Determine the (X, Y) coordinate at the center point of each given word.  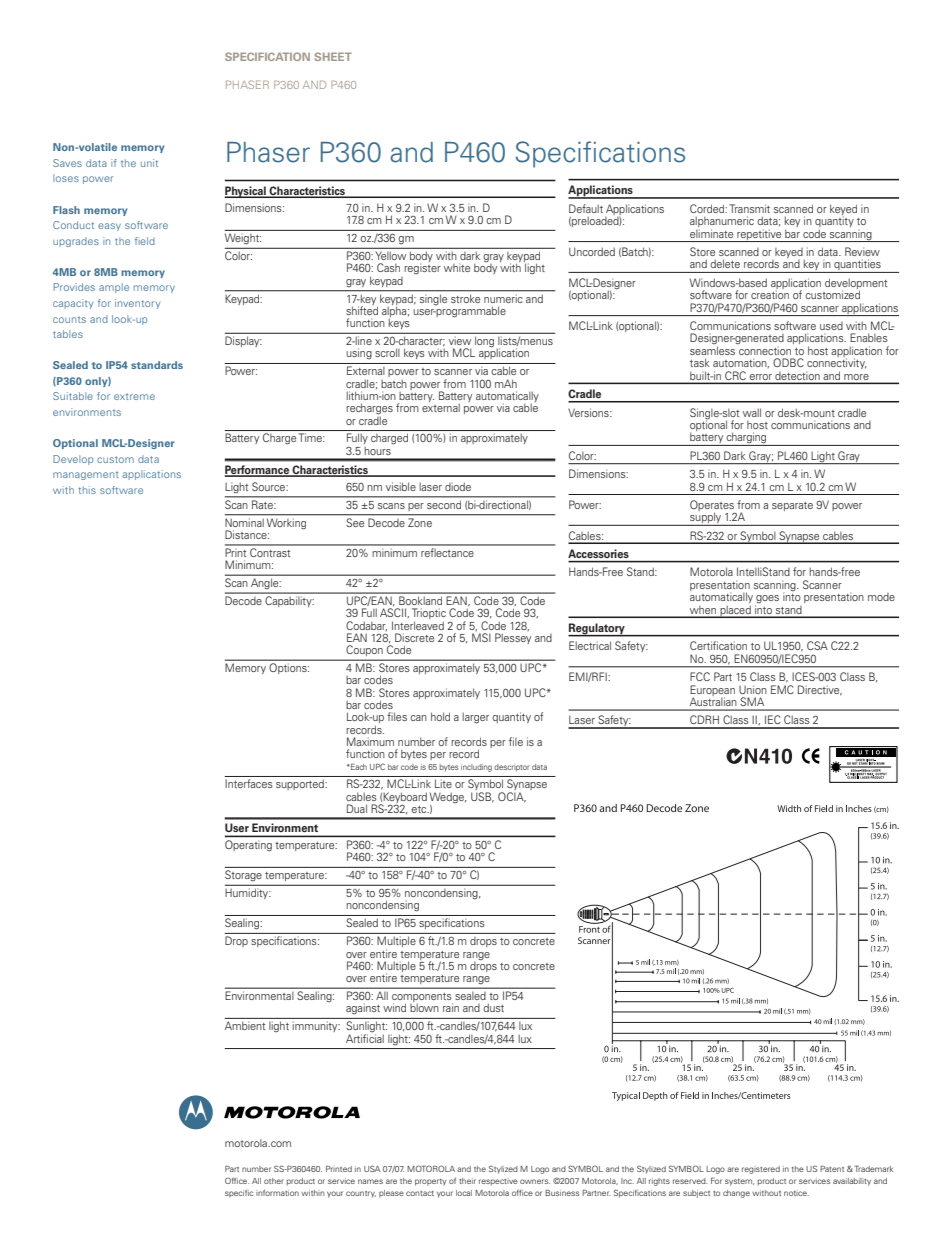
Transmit (749, 208)
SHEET (333, 56)
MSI (481, 637)
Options (289, 668)
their (467, 1181)
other (274, 1181)
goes (767, 600)
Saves (67, 163)
